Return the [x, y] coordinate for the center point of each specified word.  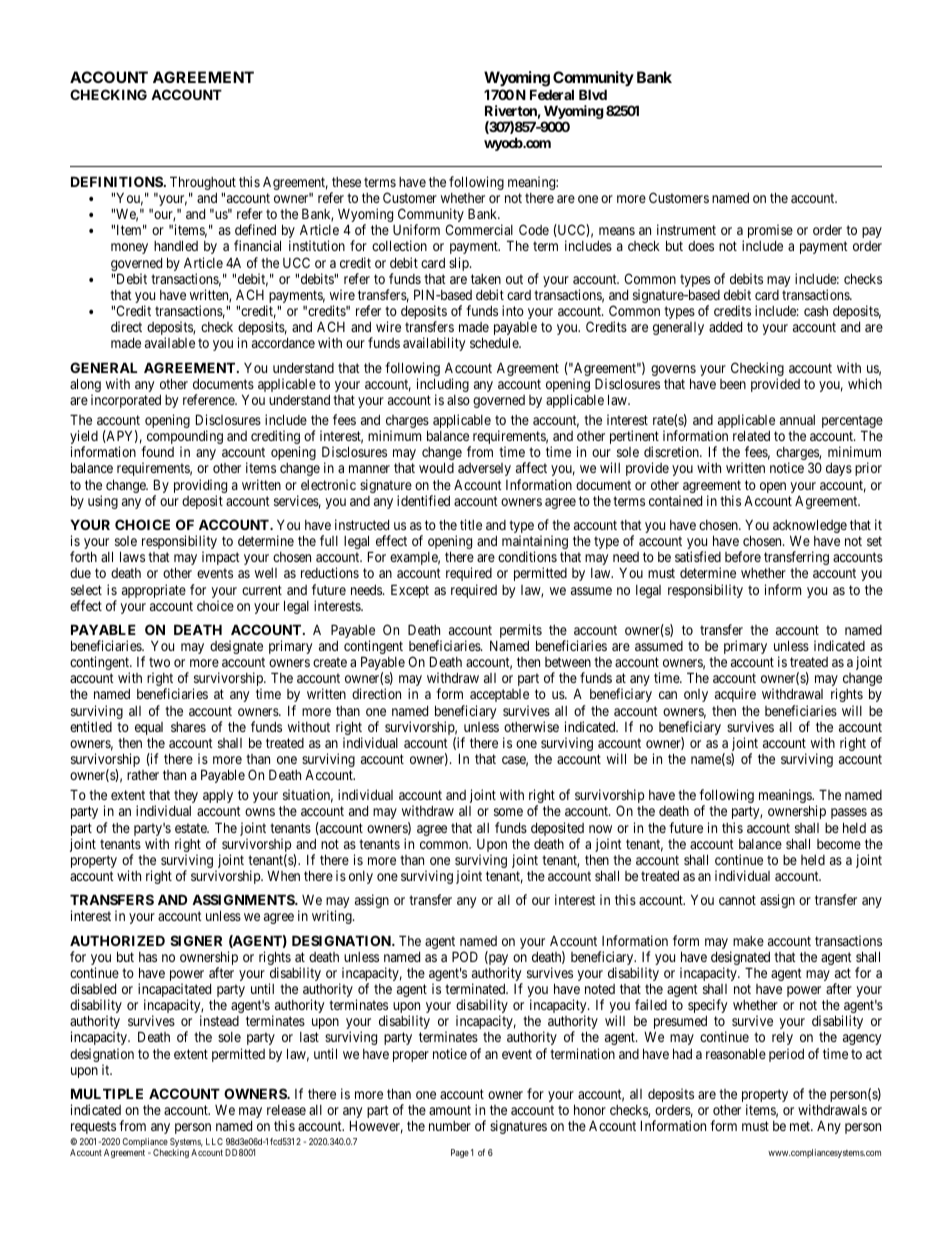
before [743, 556]
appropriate [154, 591]
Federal [552, 94]
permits [521, 632]
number [450, 1126]
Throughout [203, 184]
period [786, 1055]
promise [770, 231]
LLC [214, 1141]
